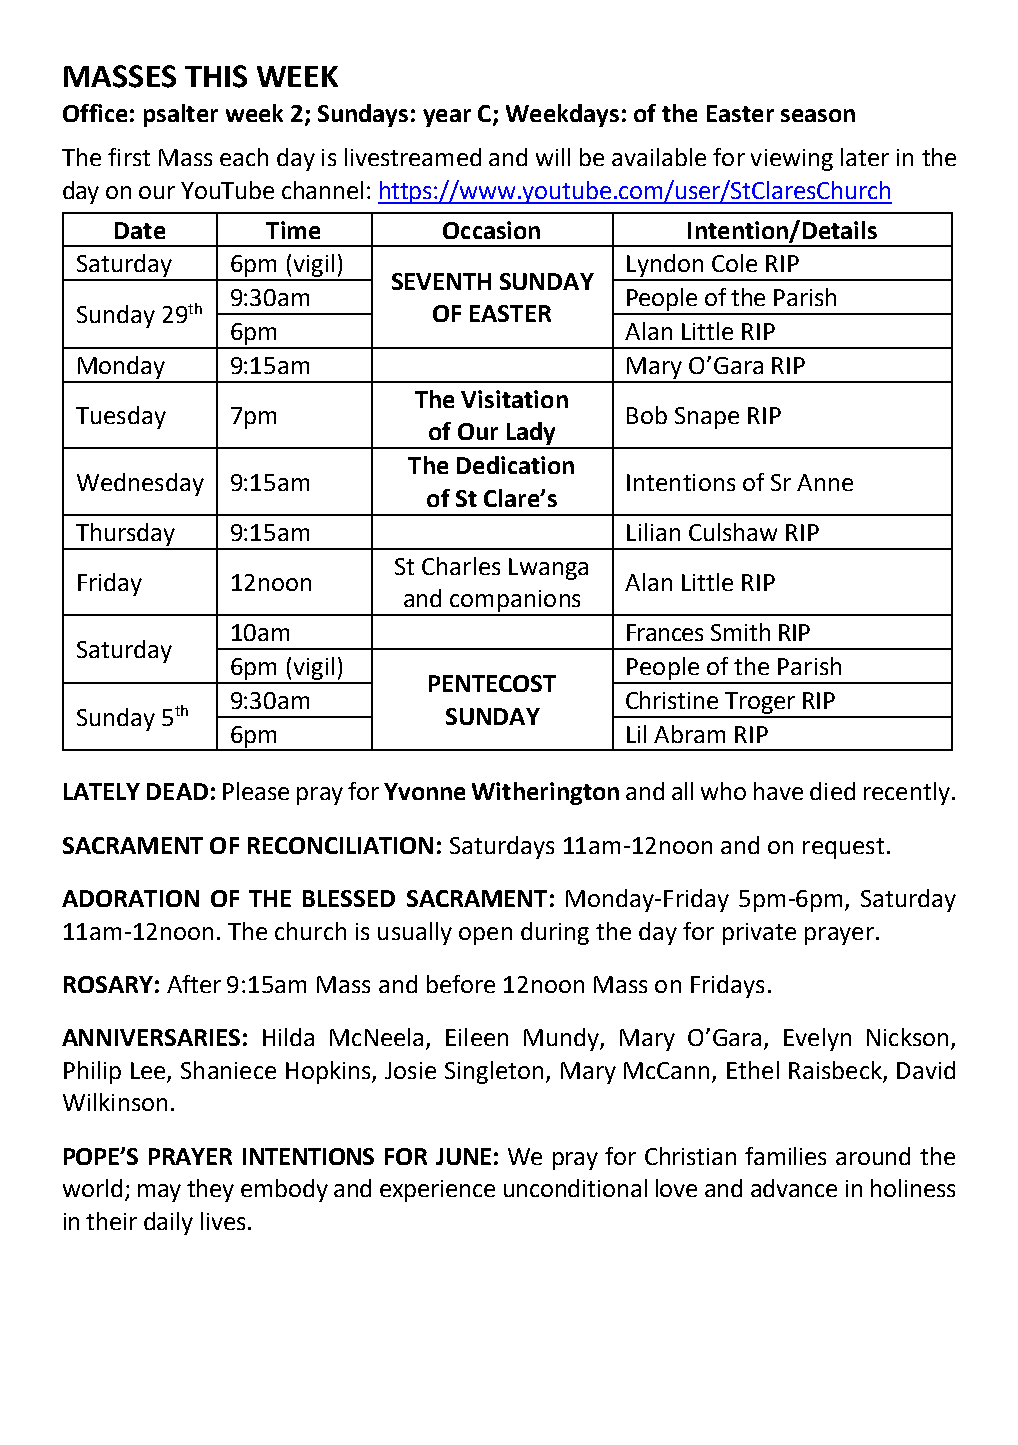 Image resolution: width=1018 pixels, height=1445 pixels. What do you see at coordinates (210, 1190) in the document?
I see `they` at bounding box center [210, 1190].
